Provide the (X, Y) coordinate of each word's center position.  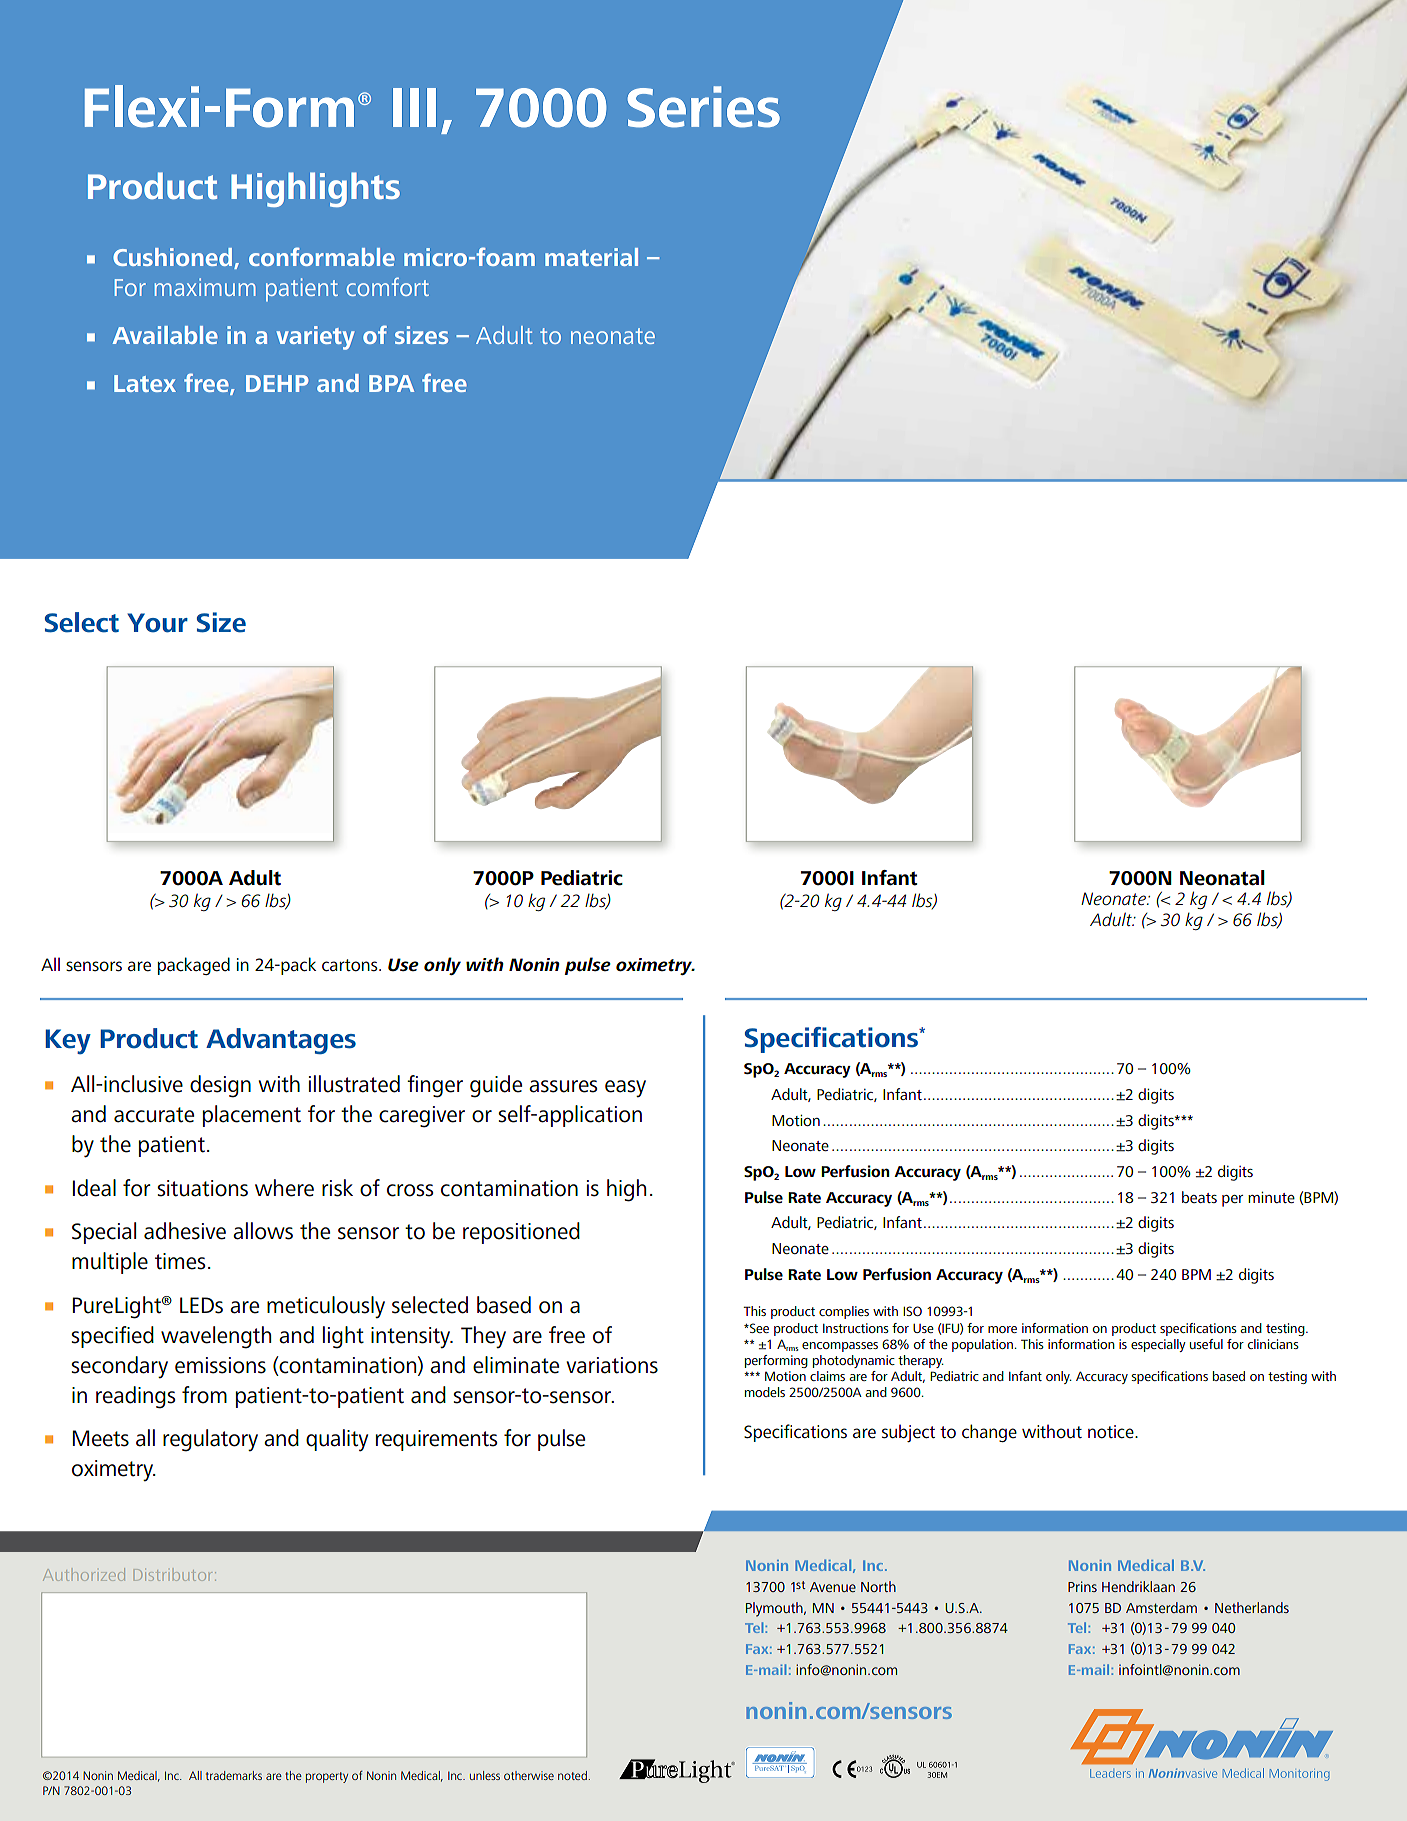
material (591, 257)
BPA (391, 383)
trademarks (234, 1775)
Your (157, 623)
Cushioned (172, 257)
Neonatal (1222, 878)
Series (704, 107)
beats (1199, 1197)
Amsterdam (1161, 1607)
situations (202, 1188)
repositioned (521, 1233)
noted (573, 1775)
